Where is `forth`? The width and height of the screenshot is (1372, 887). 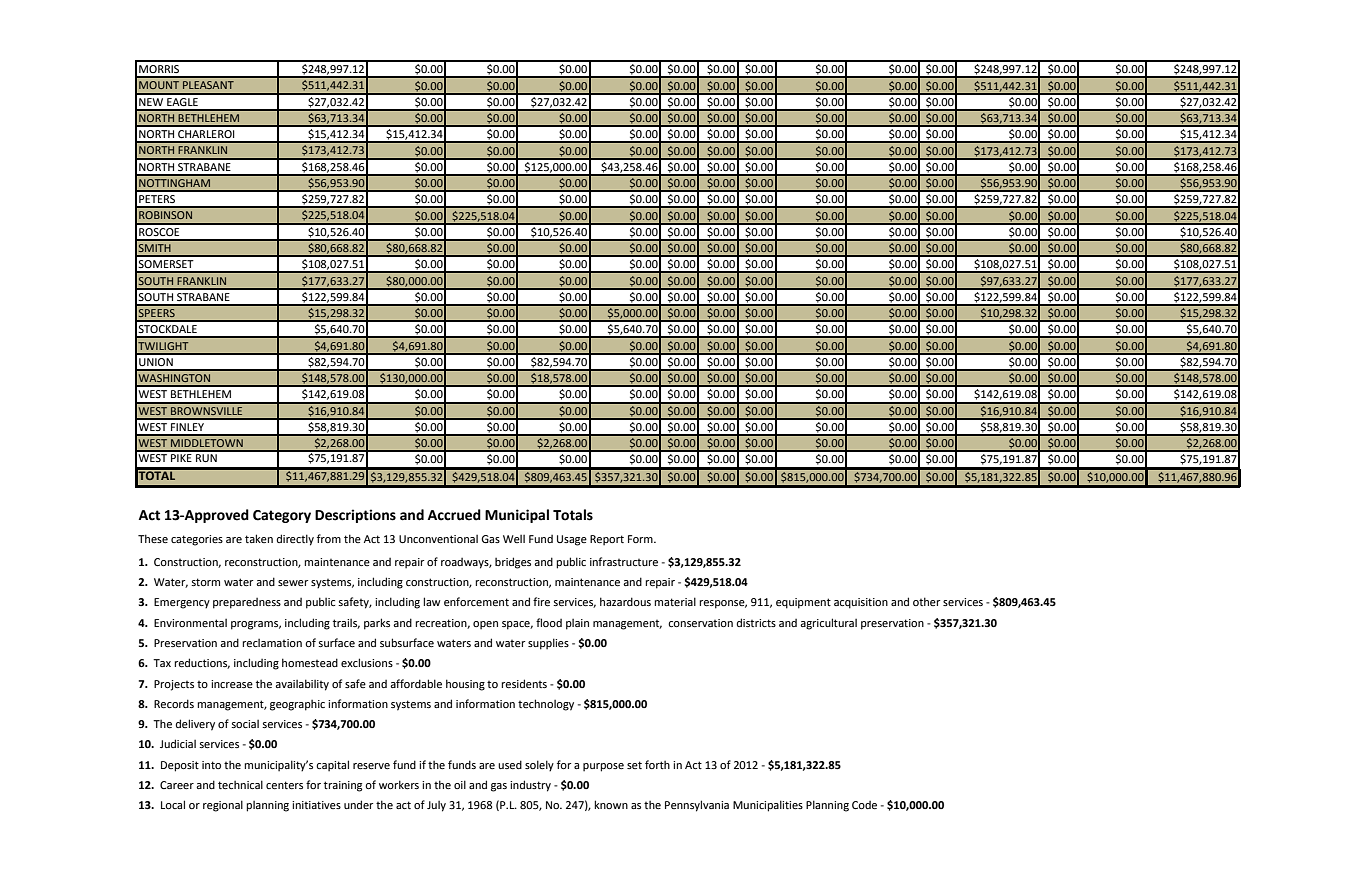
forth is located at coordinates (657, 764).
